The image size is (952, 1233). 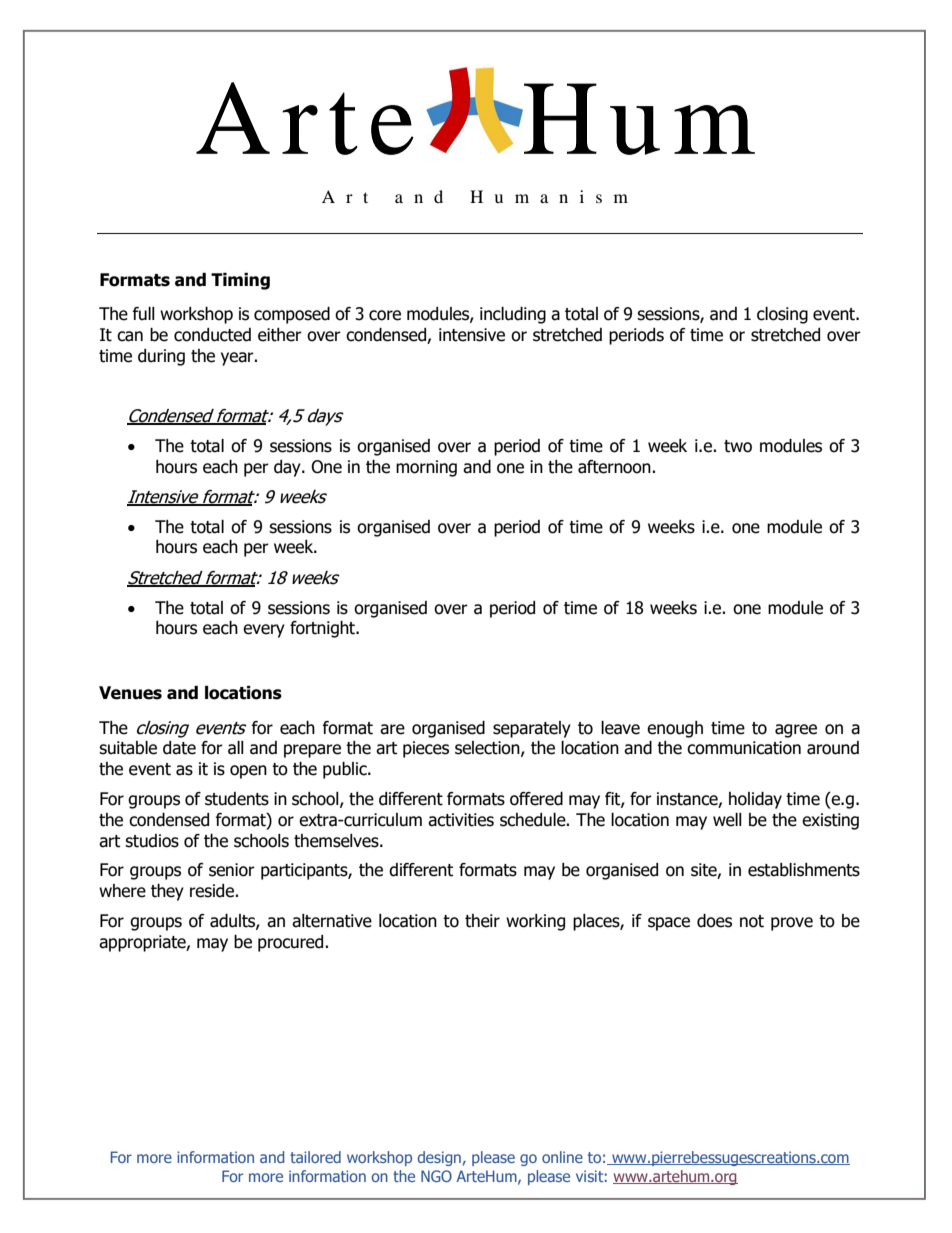 I want to click on including, so click(x=513, y=315).
